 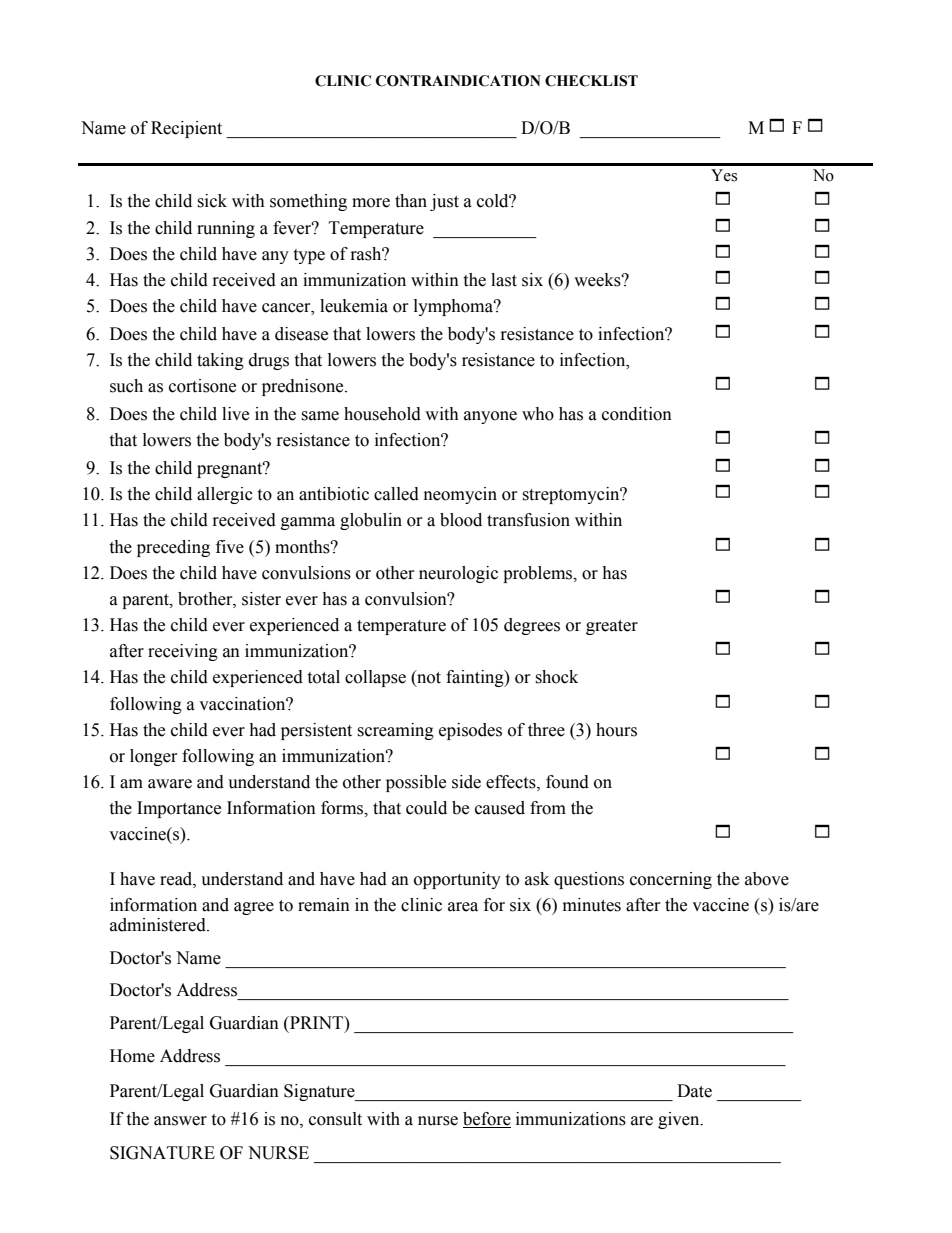 What do you see at coordinates (612, 627) in the document?
I see `greater` at bounding box center [612, 627].
